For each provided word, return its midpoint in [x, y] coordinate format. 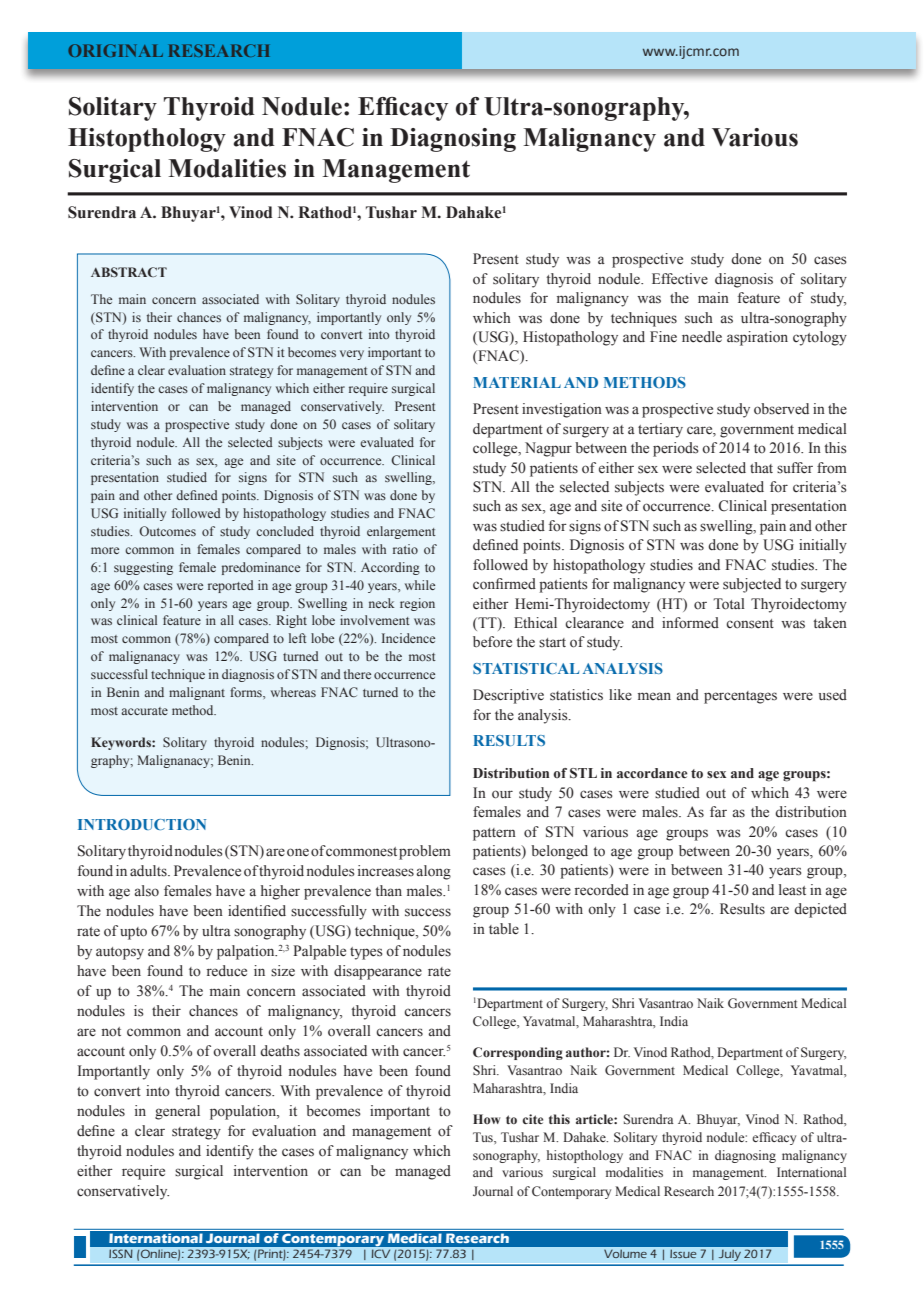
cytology [820, 338]
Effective [680, 279]
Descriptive [508, 696]
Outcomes [167, 531]
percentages [740, 697]
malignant [197, 693]
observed [781, 409]
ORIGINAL [115, 50]
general [177, 1112]
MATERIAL [517, 382]
